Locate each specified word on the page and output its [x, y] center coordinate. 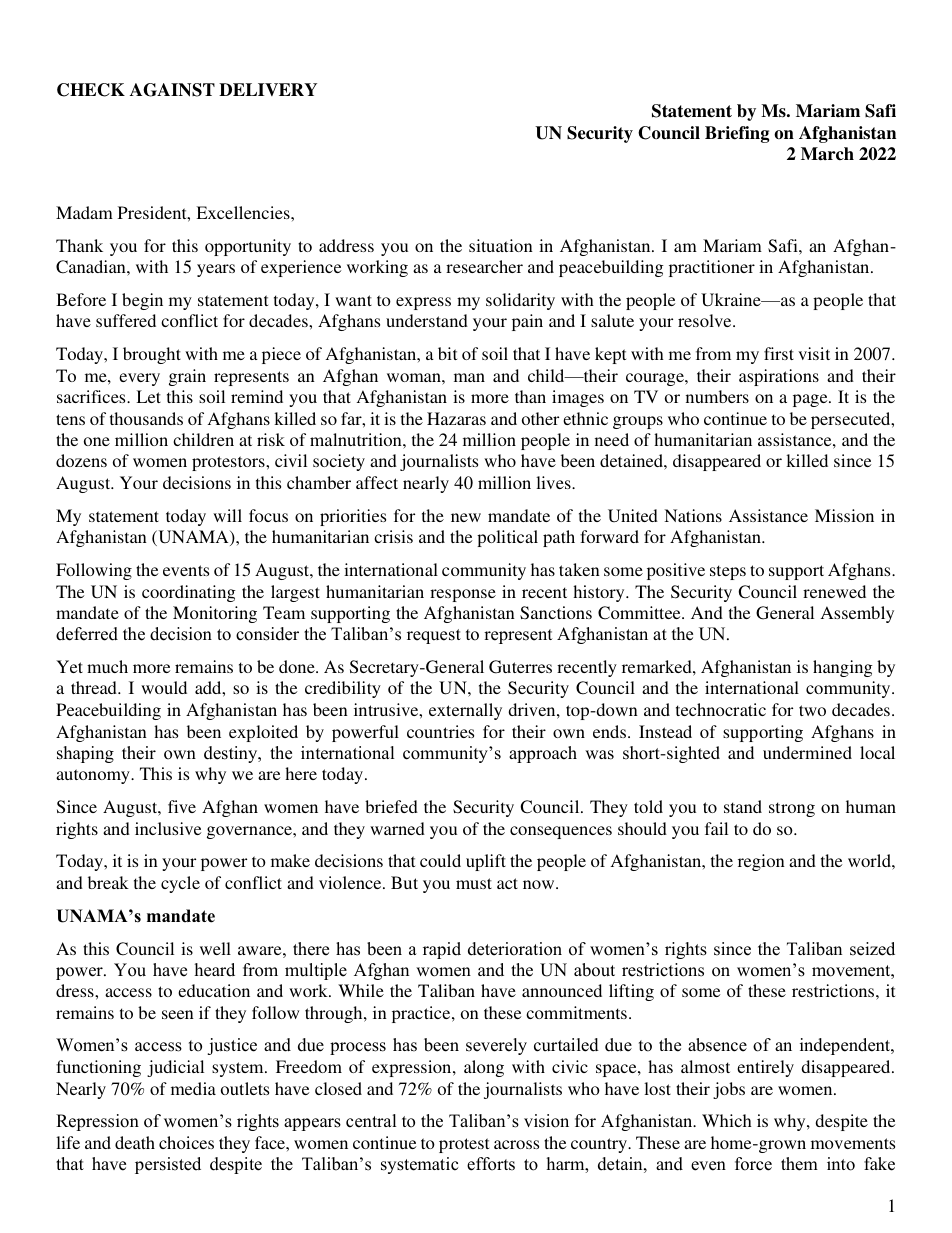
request [434, 636]
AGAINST [172, 90]
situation [501, 245]
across [516, 1144]
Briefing [737, 134]
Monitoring [215, 614]
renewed [834, 591]
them [799, 1164]
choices [186, 1142]
